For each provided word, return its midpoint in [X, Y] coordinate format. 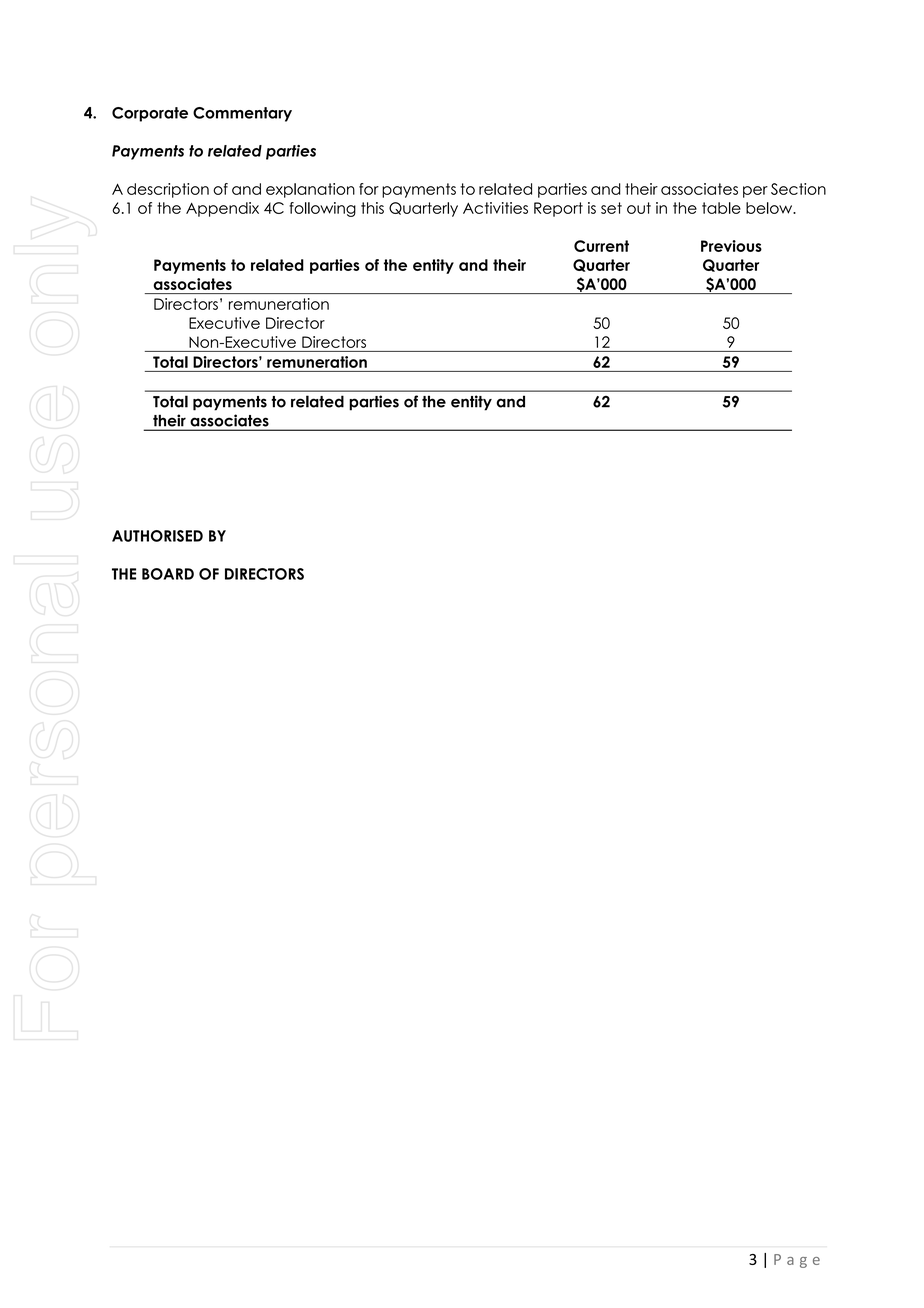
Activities [495, 208]
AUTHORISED [157, 536]
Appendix [222, 209]
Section [798, 189]
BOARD [168, 574]
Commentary [242, 114]
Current [601, 246]
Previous [731, 246]
